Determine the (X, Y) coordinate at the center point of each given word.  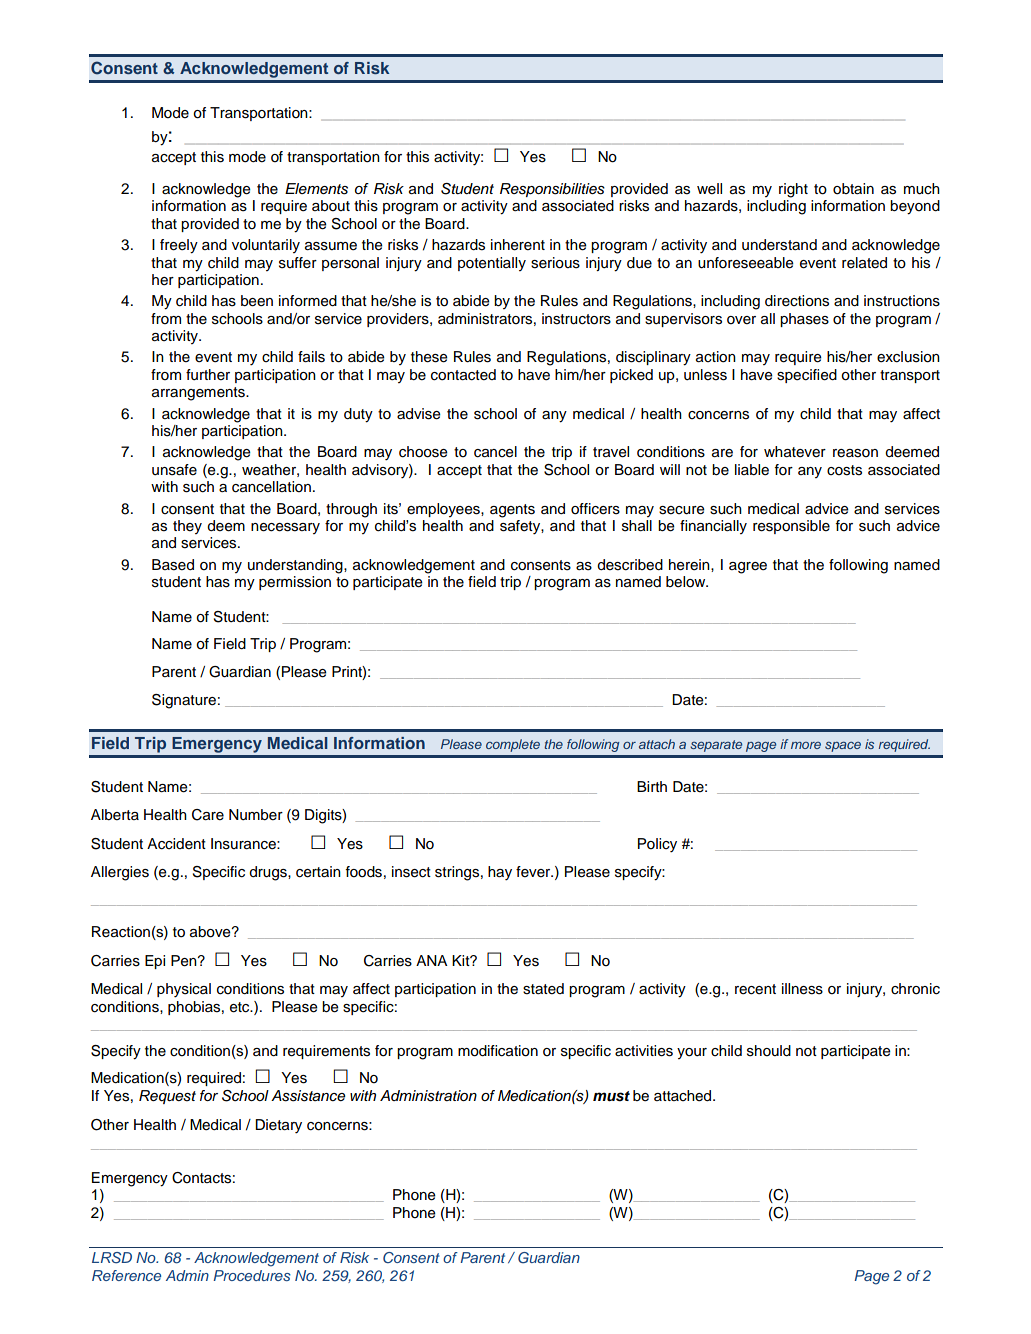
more (806, 745)
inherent (518, 245)
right (793, 190)
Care (208, 815)
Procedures (252, 1275)
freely (179, 246)
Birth (652, 786)
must (611, 1096)
